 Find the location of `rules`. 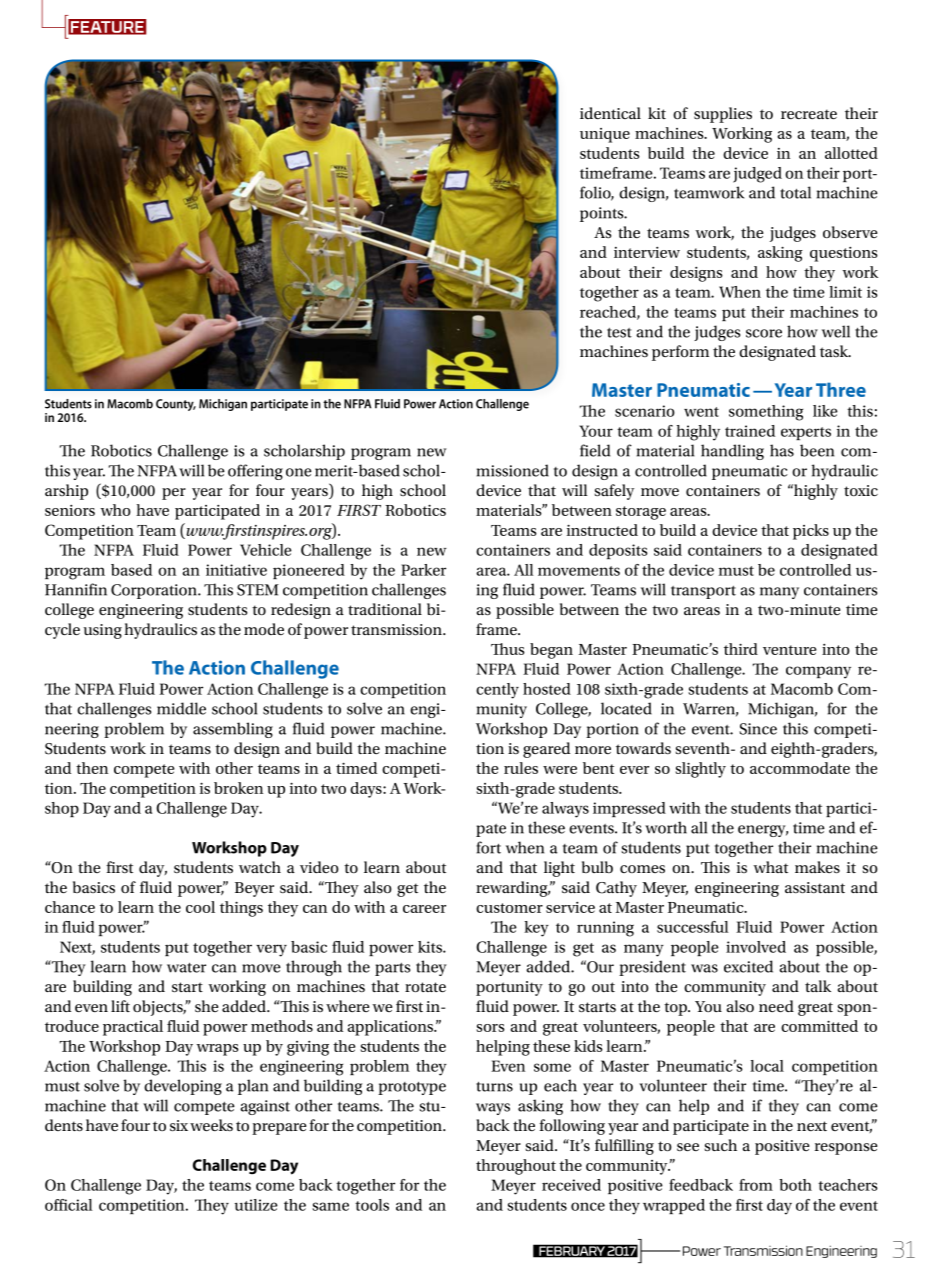

rules is located at coordinates (521, 768).
